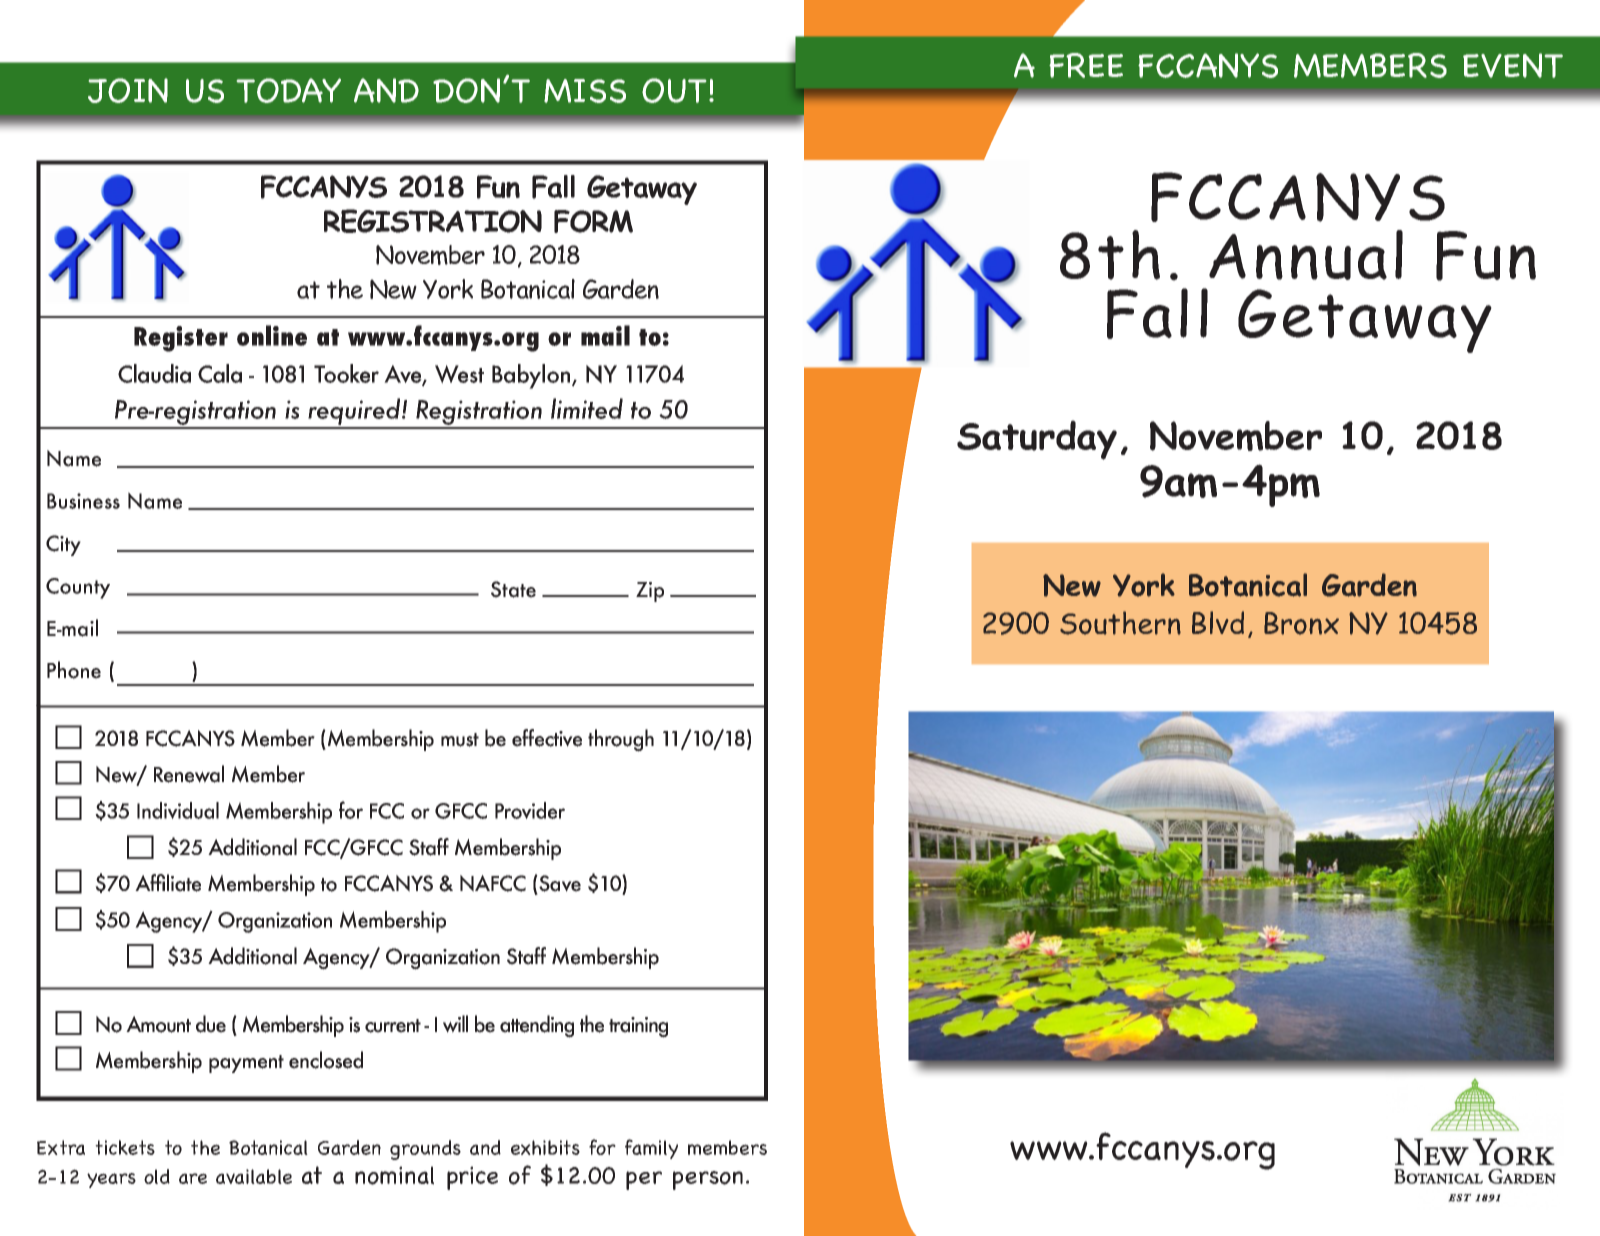 The height and width of the image is (1236, 1600). Describe the element at coordinates (254, 1176) in the image. I see `available` at that location.
